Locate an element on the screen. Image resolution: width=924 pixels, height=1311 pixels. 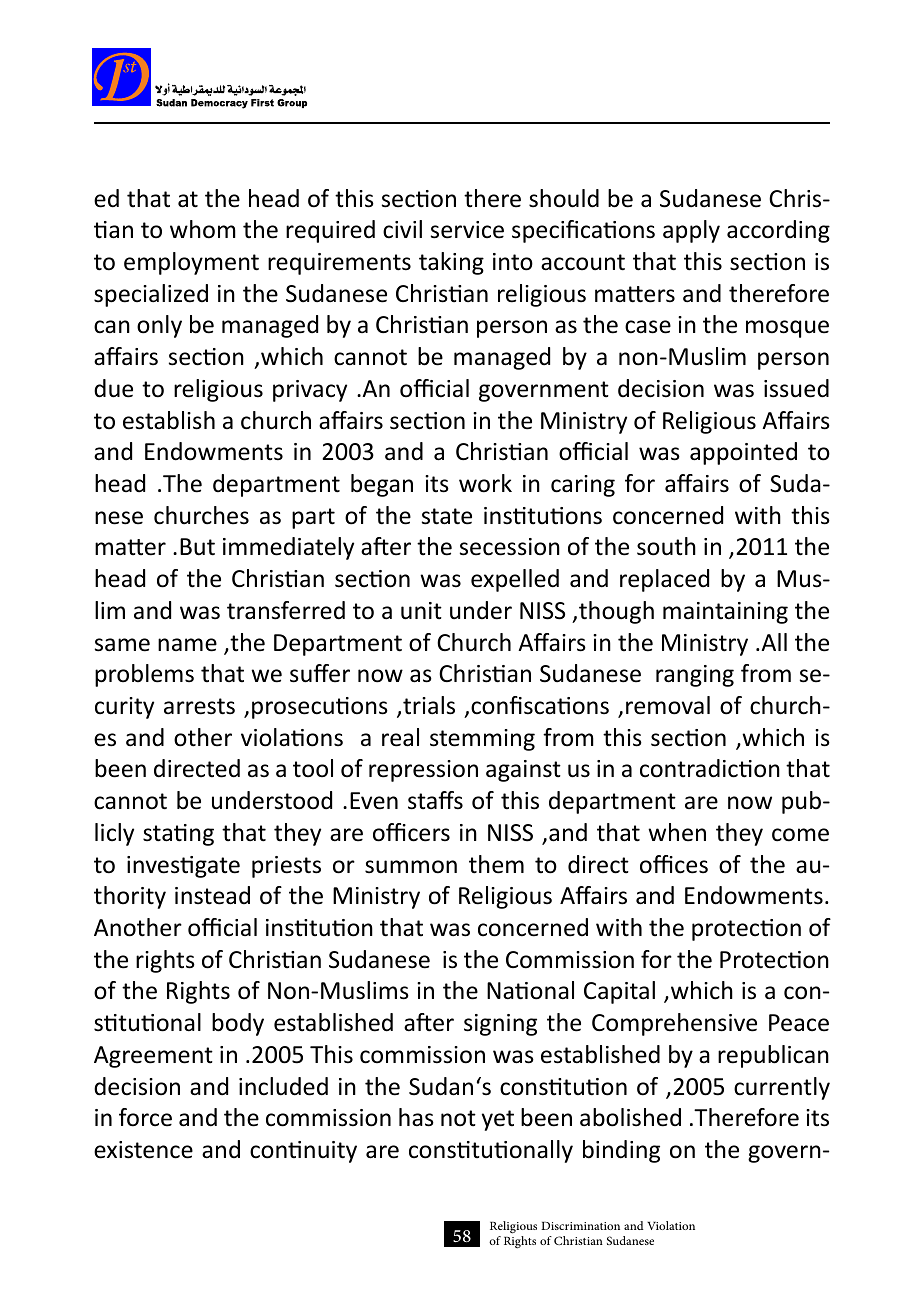
investigate is located at coordinates (183, 867).
